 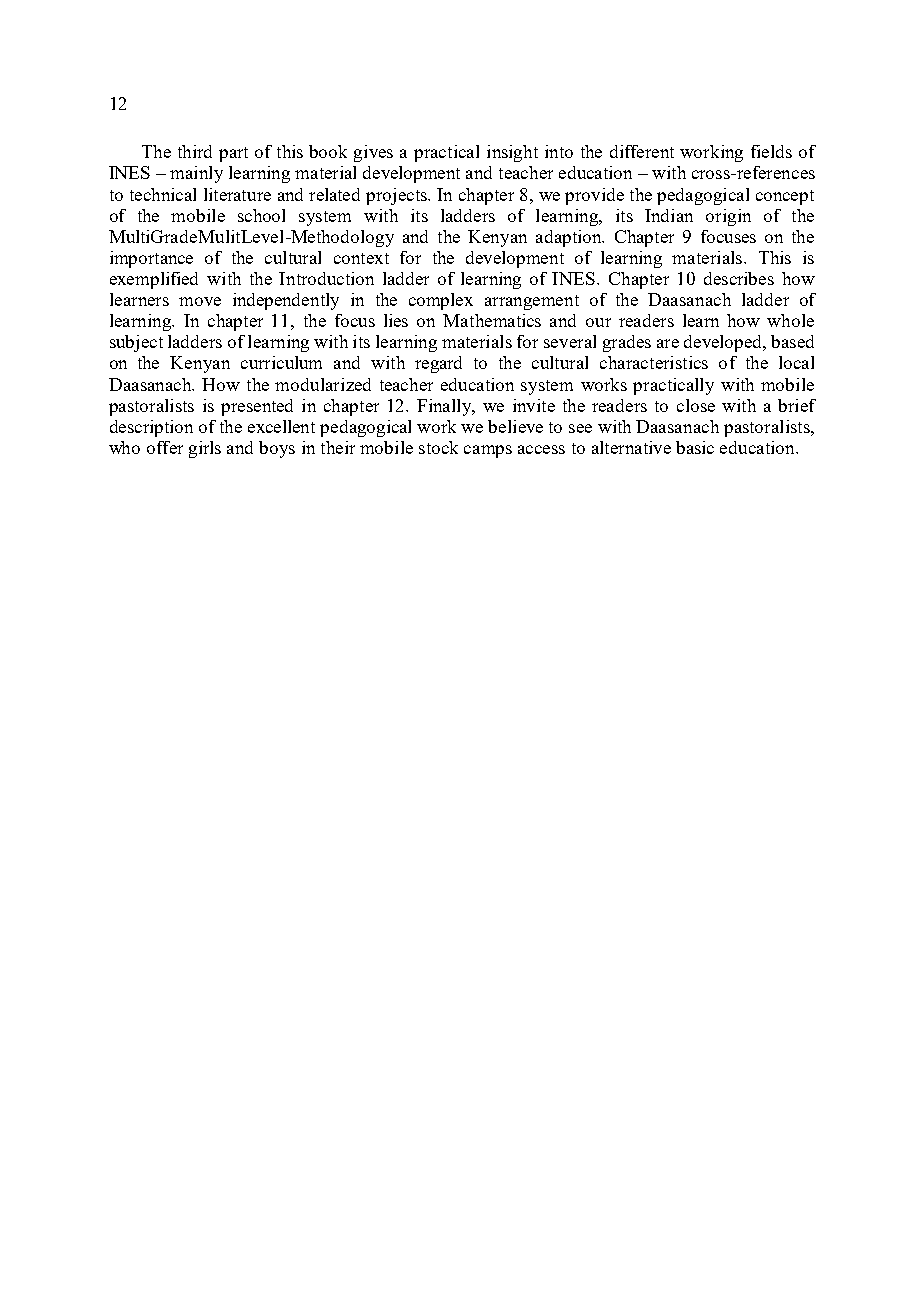 I want to click on complex, so click(x=441, y=301).
